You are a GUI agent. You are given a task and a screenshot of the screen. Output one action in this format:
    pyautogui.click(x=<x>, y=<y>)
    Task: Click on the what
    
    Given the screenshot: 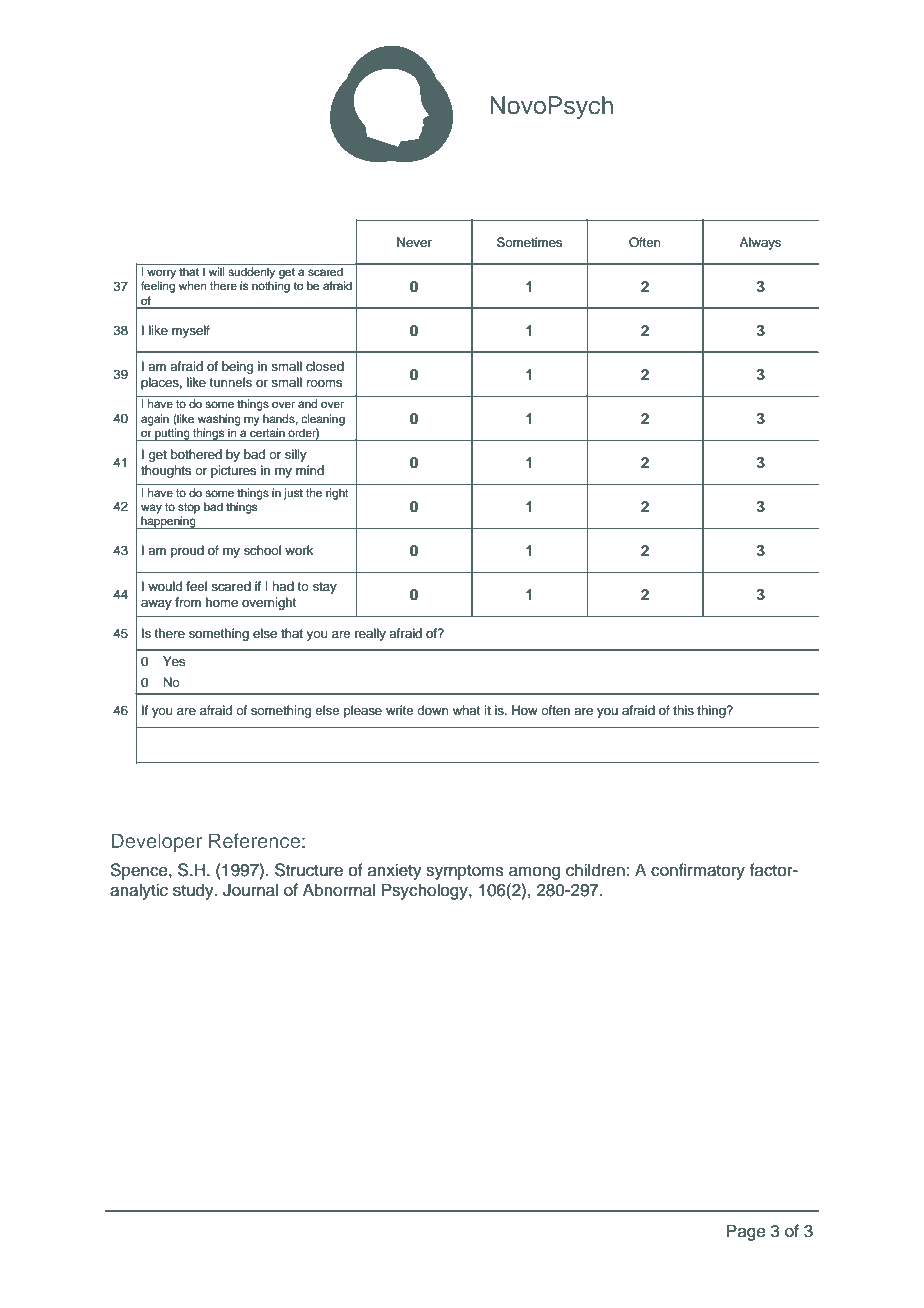 What is the action you would take?
    pyautogui.click(x=466, y=710)
